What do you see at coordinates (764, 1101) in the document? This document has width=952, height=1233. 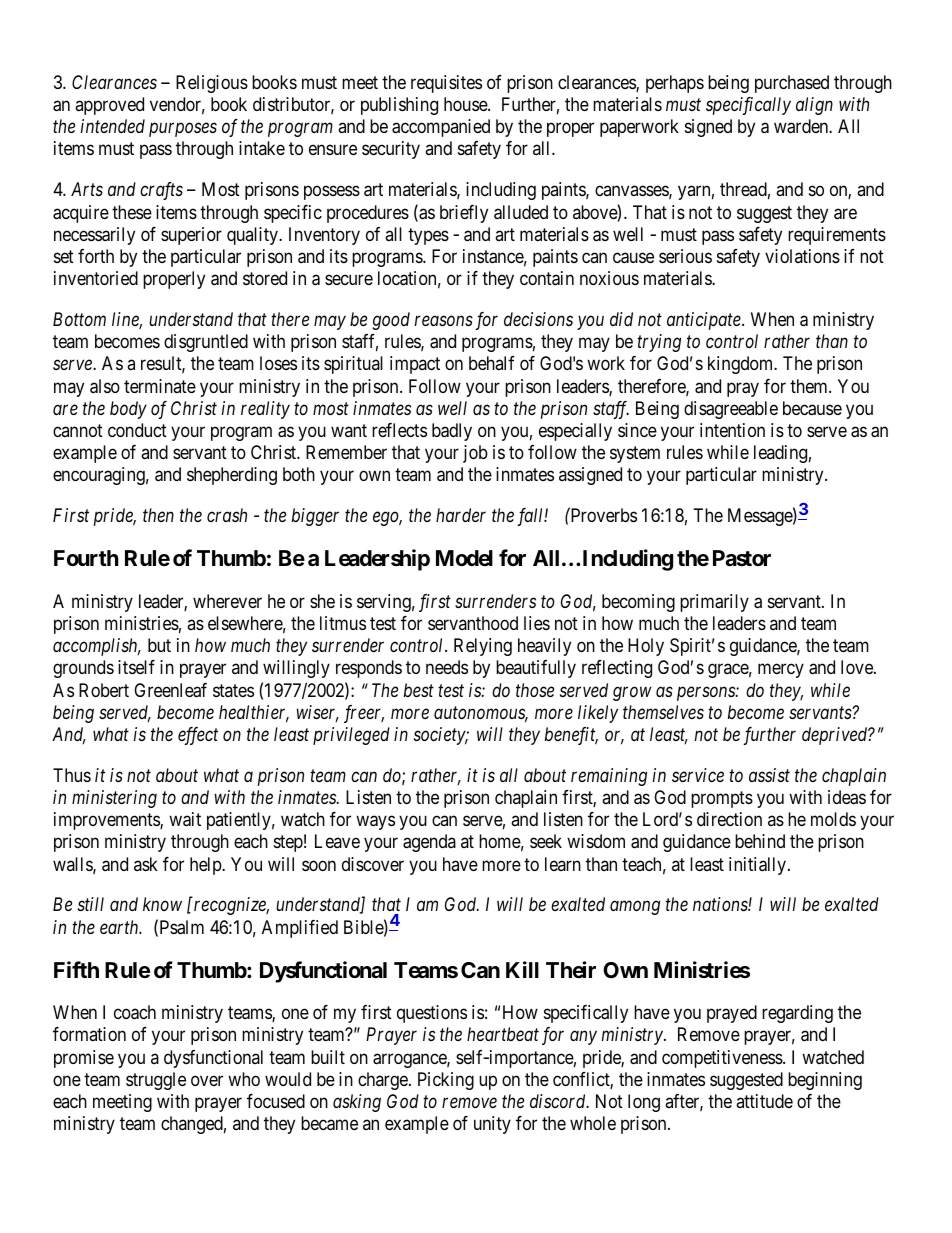 I see `attitude` at bounding box center [764, 1101].
